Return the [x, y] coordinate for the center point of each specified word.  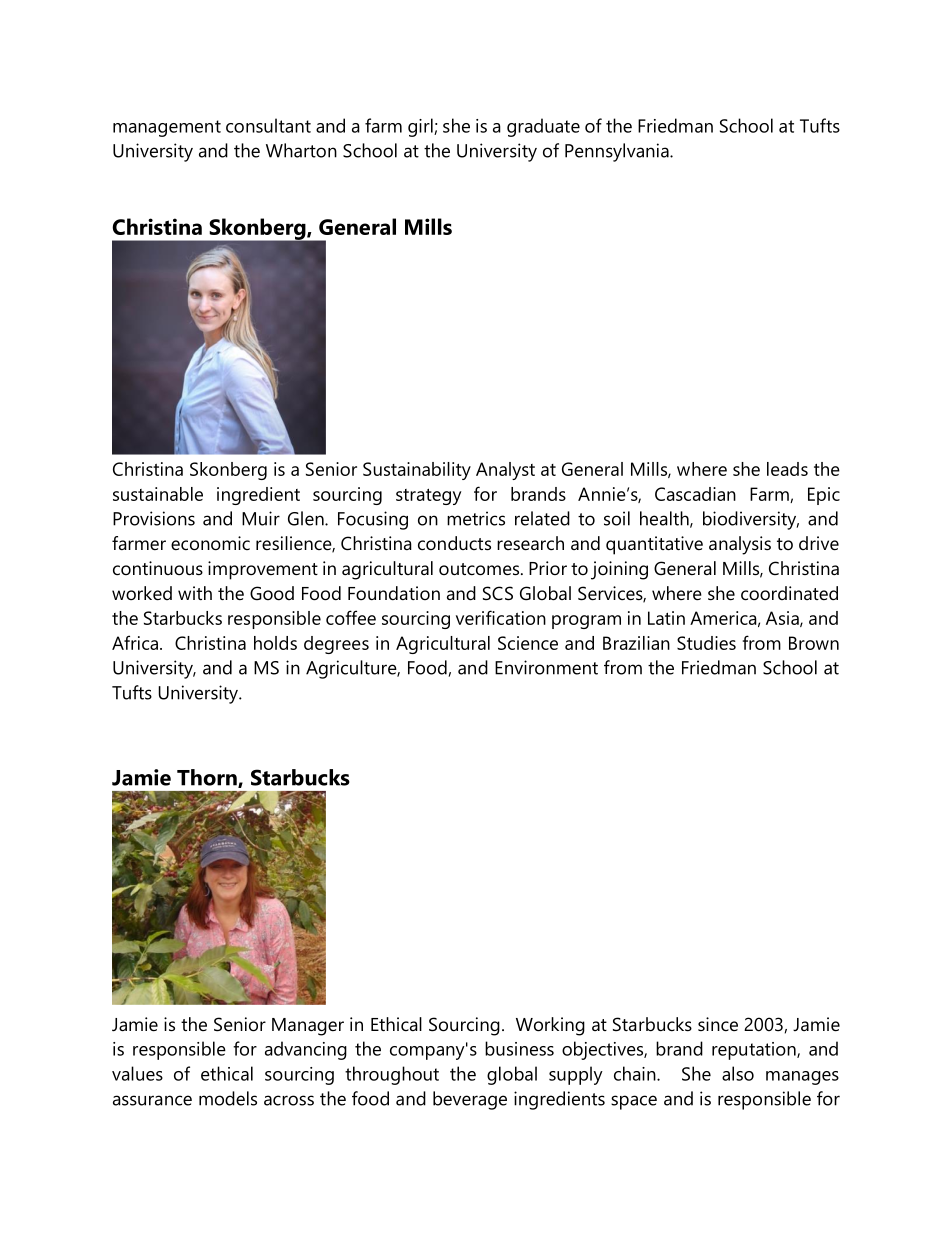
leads [787, 469]
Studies [706, 643]
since [718, 1024]
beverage [470, 1100]
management [167, 128]
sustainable [158, 494]
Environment [546, 667]
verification [501, 617]
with [195, 593]
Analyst [505, 471]
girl [421, 127]
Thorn [208, 778]
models [228, 1098]
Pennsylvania [618, 152]
